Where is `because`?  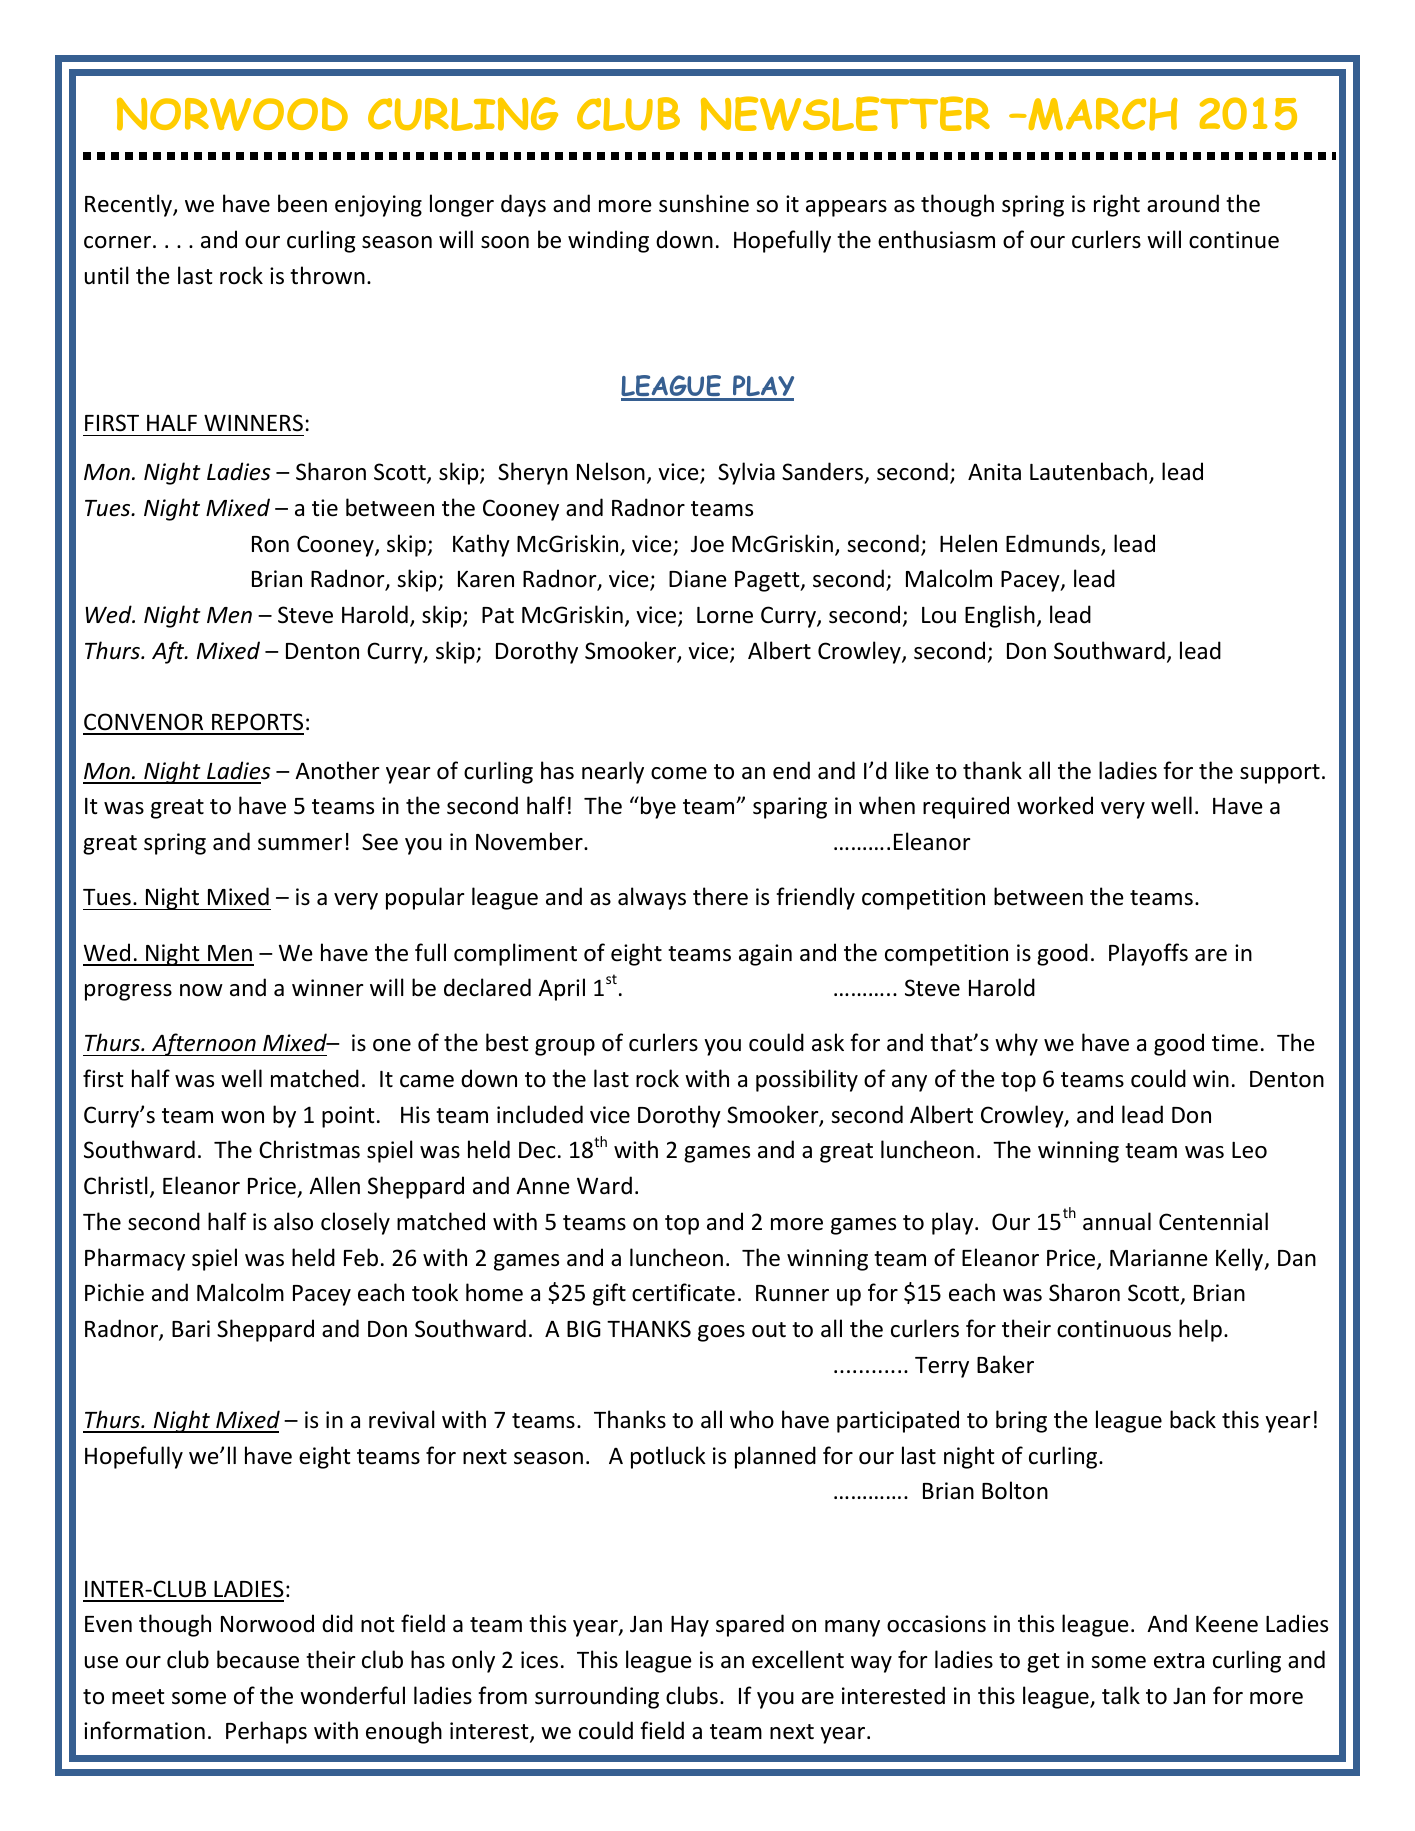
because is located at coordinates (258, 1659).
